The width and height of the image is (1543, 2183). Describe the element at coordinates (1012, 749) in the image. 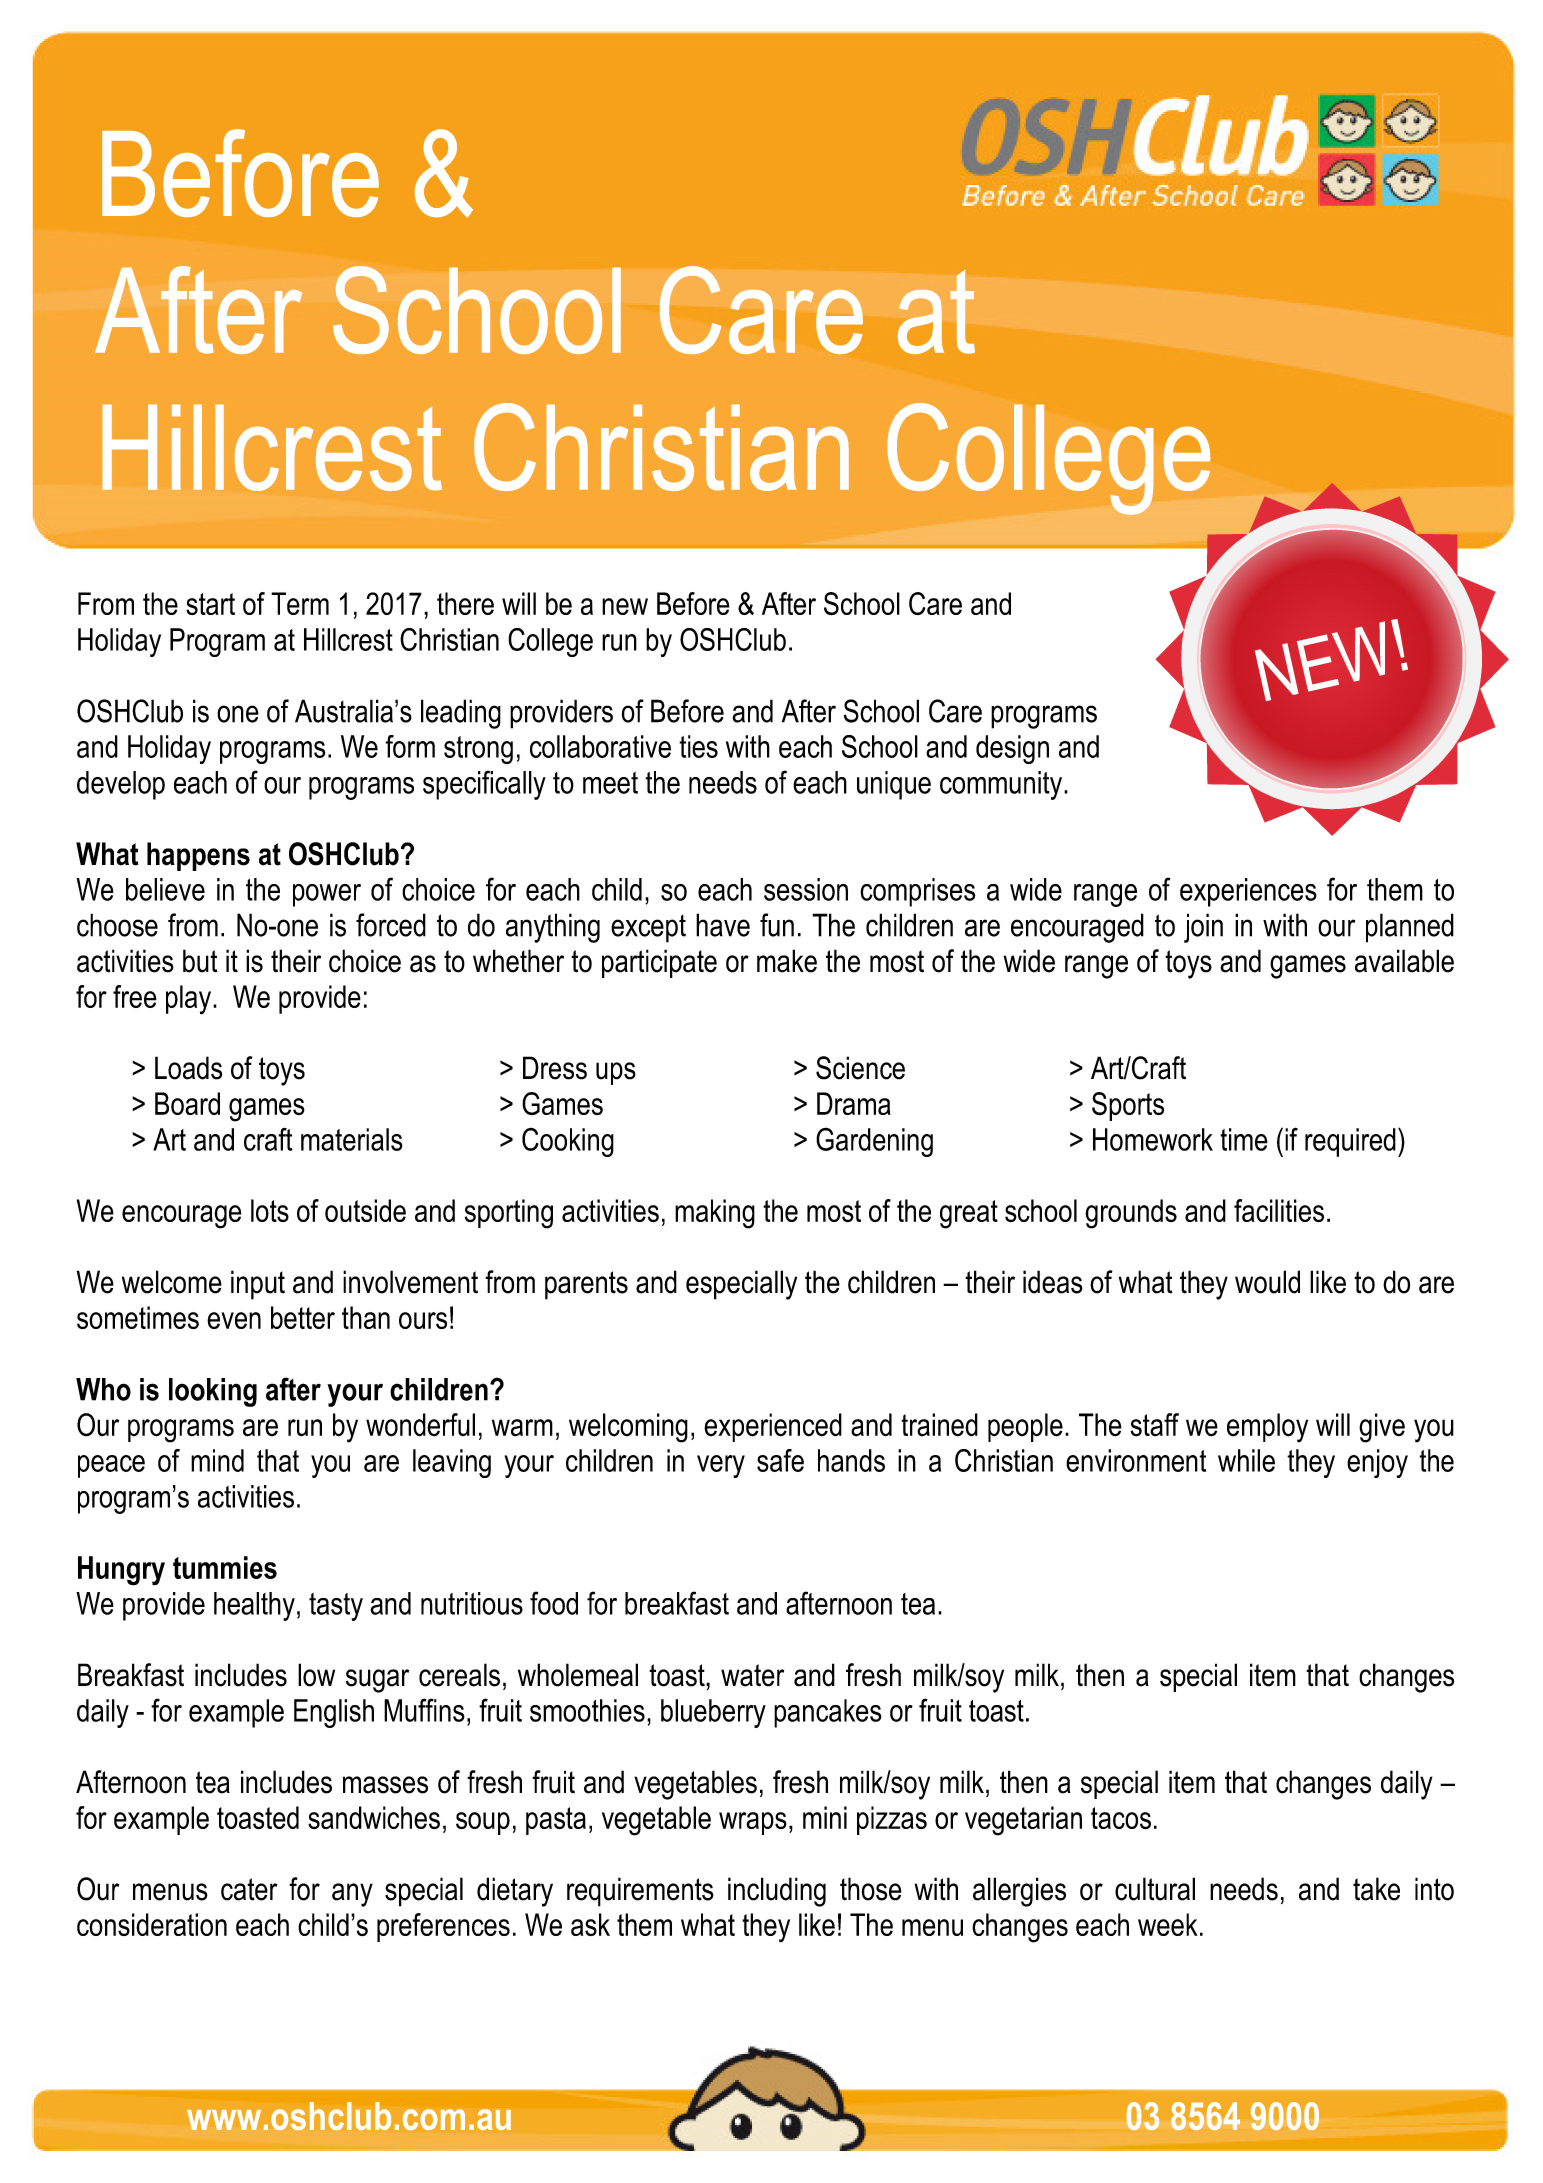

I see `design` at that location.
